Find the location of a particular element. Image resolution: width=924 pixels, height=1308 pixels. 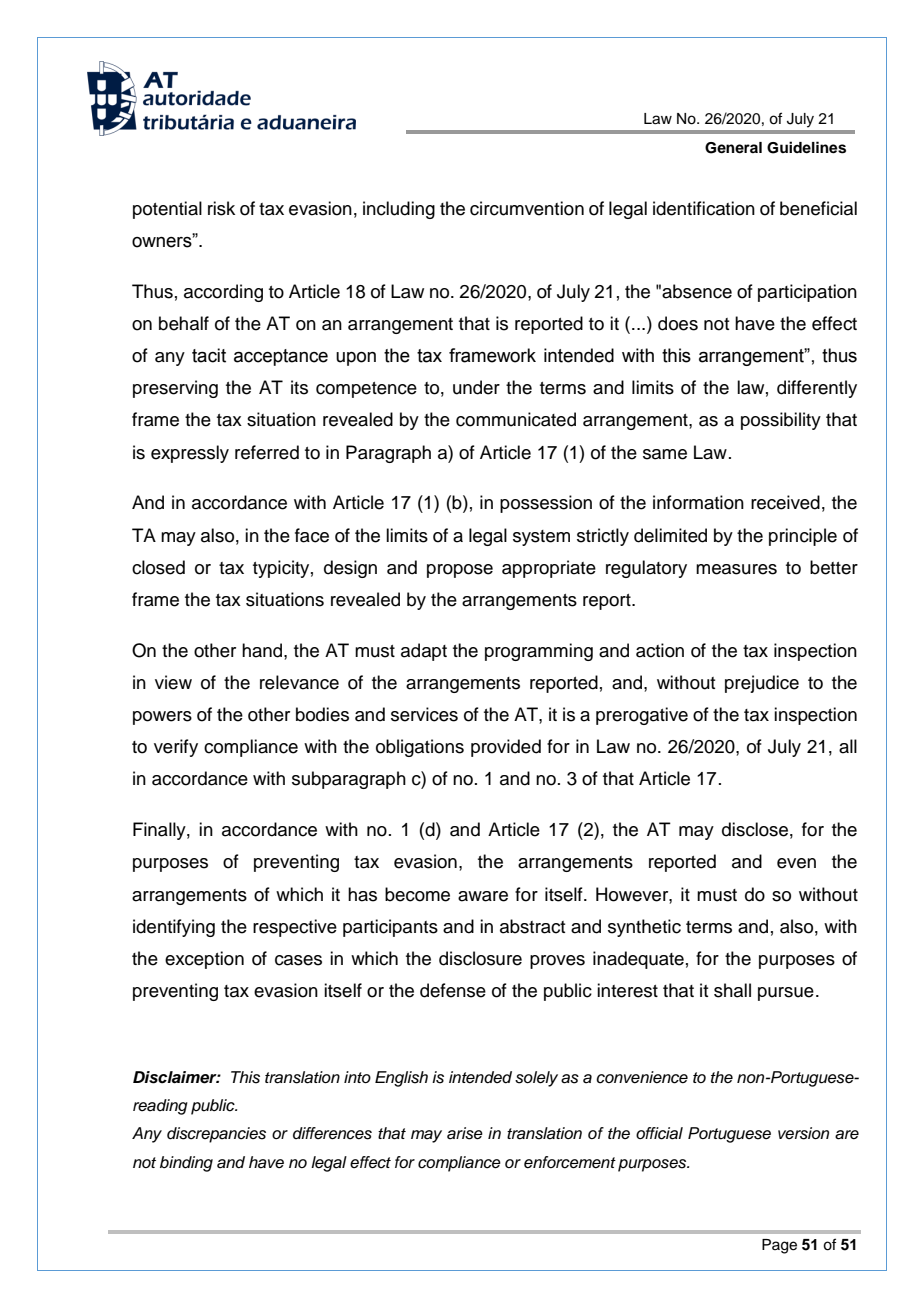

circumvention is located at coordinates (527, 208).
